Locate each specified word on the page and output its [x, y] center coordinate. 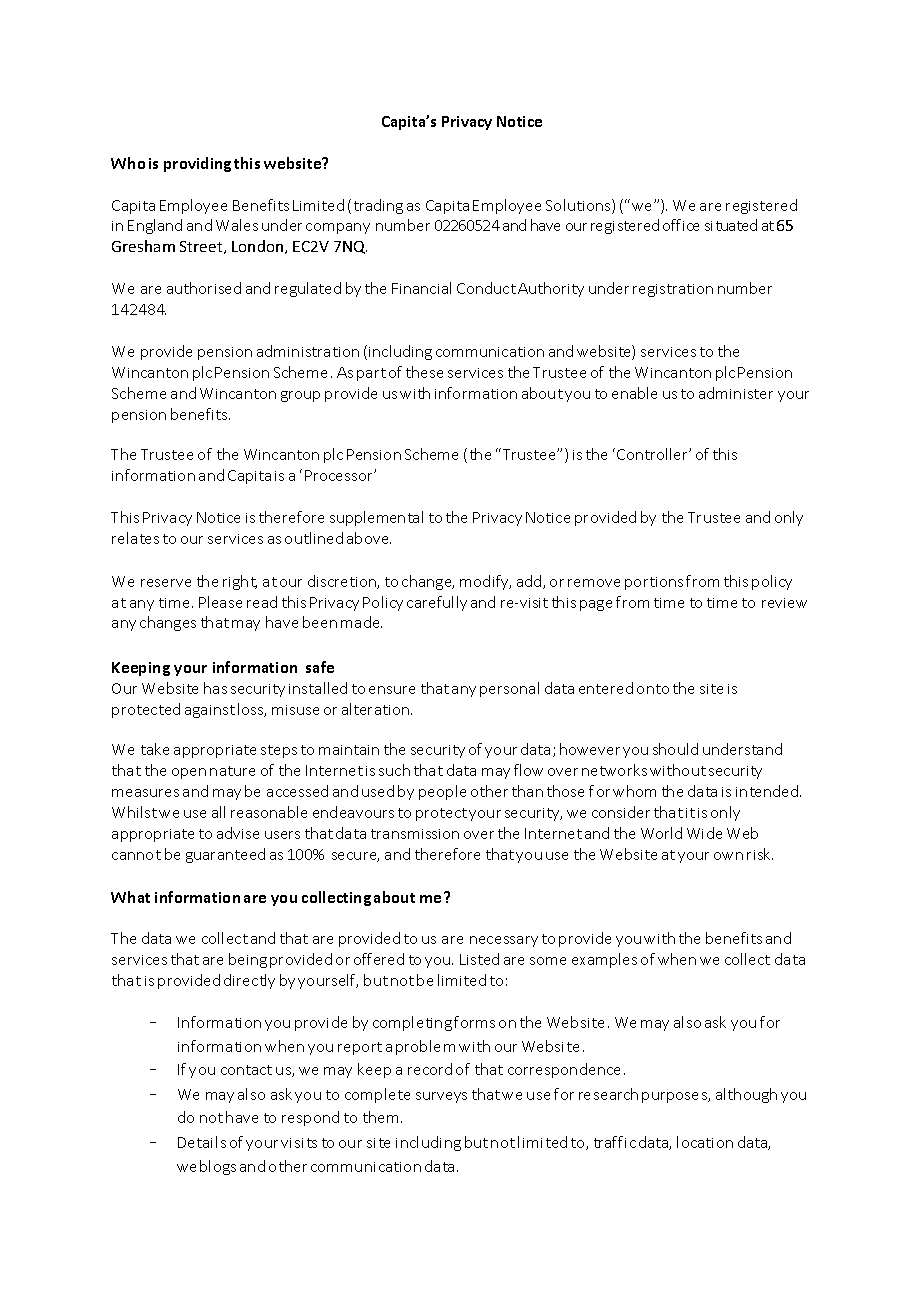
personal [509, 689]
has [215, 688]
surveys [441, 1097]
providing [197, 164]
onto [653, 689]
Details [202, 1142]
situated [731, 225]
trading [378, 206]
